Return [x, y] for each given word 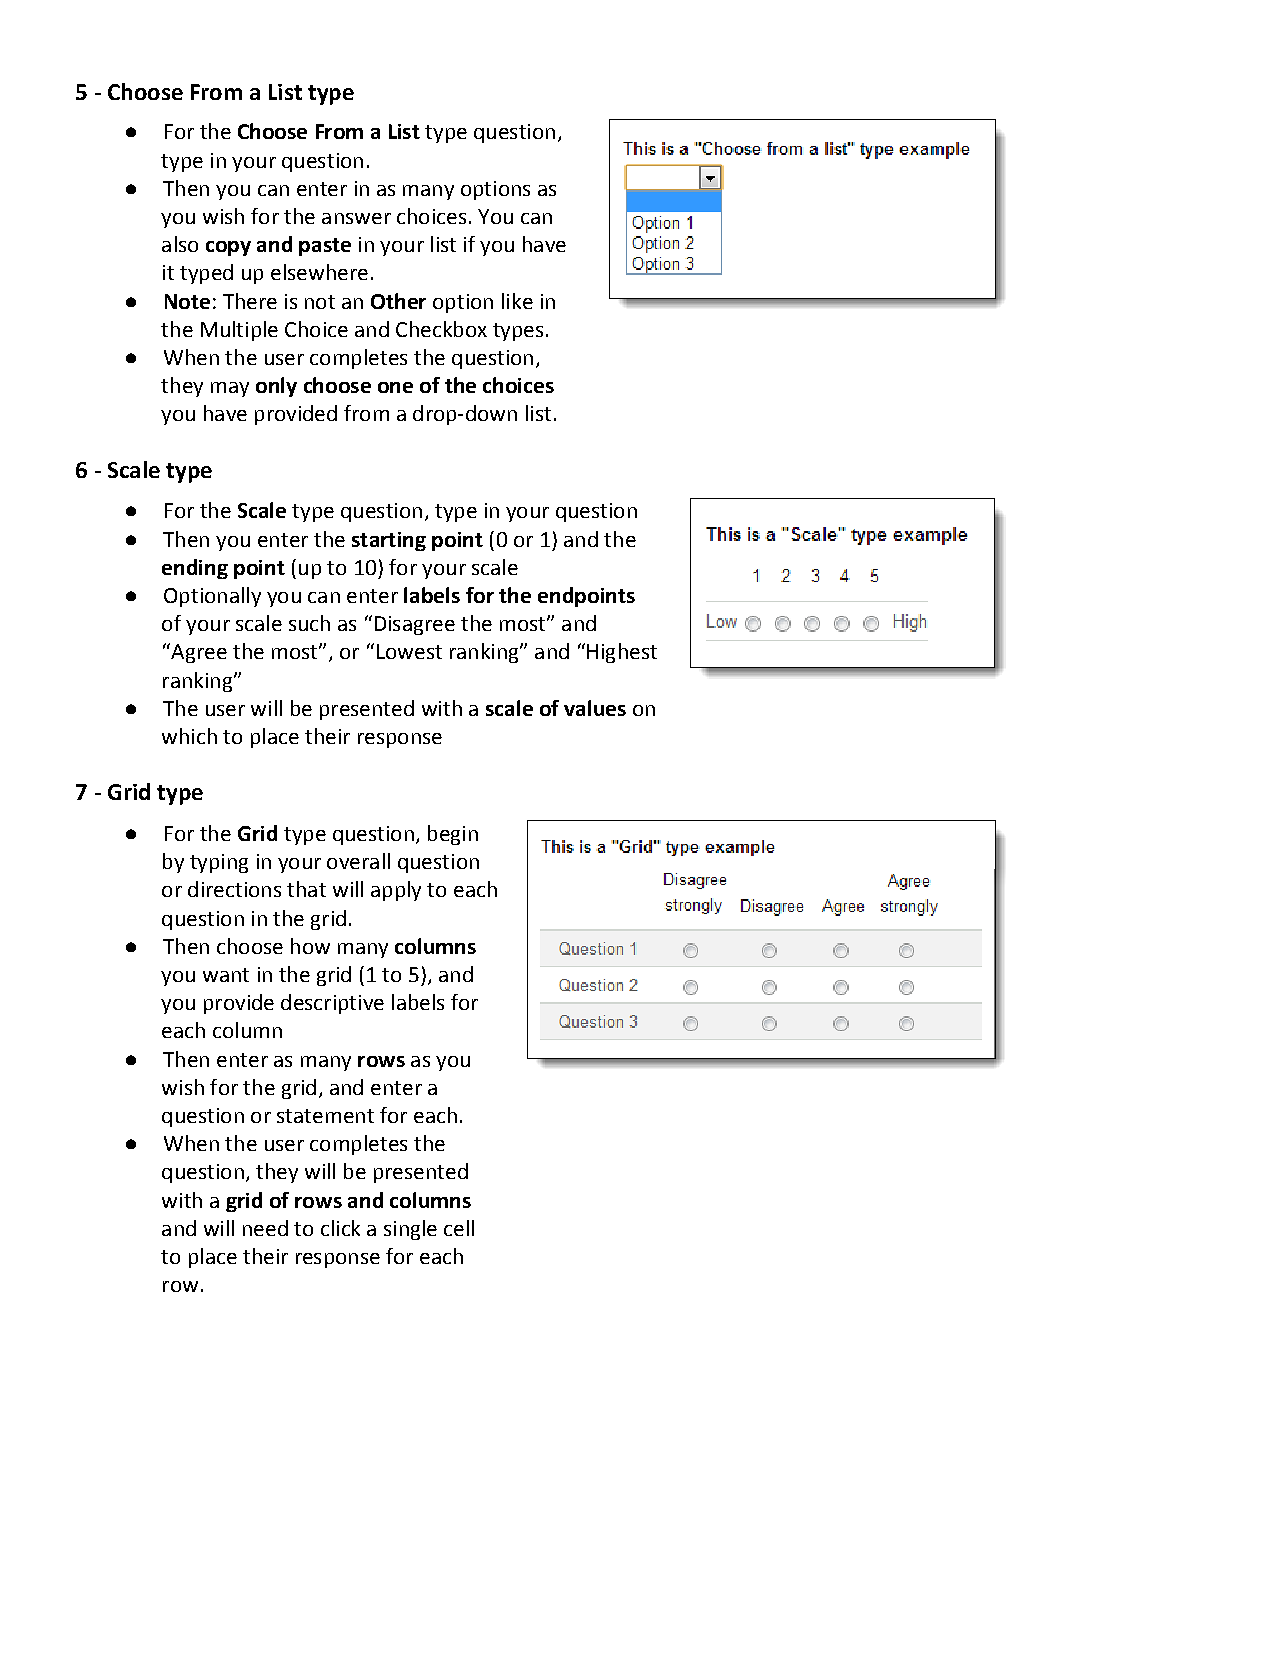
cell [459, 1228]
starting [389, 541]
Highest [622, 653]
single [410, 1230]
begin [453, 835]
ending [195, 569]
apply [396, 891]
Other [398, 301]
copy [228, 248]
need [265, 1228]
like [517, 301]
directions [234, 889]
